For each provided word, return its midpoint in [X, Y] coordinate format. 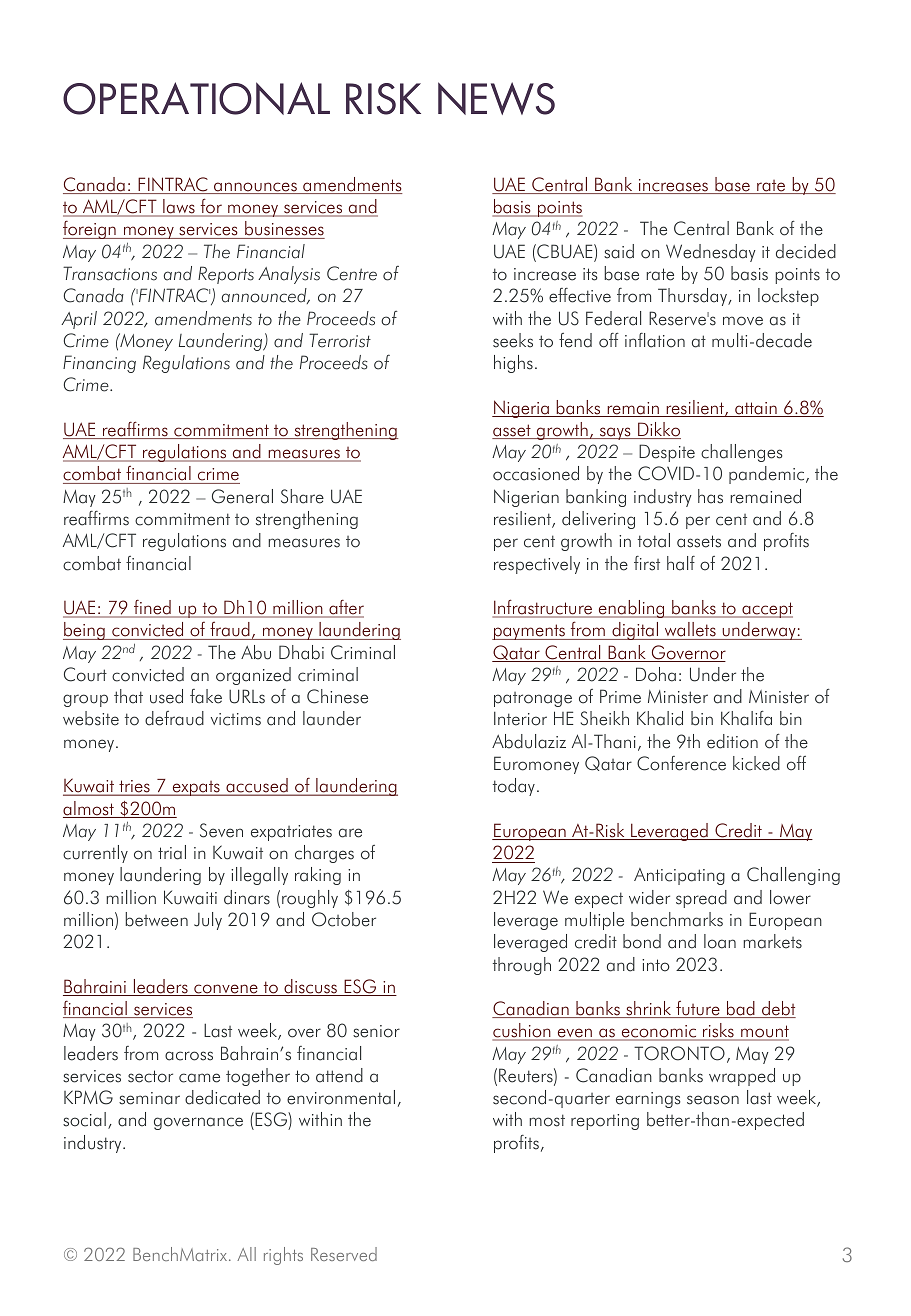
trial [172, 852]
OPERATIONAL [196, 98]
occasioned [536, 473]
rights [283, 1256]
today [514, 787]
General [242, 496]
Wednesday [711, 253]
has [710, 496]
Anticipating [679, 876]
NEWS [496, 98]
